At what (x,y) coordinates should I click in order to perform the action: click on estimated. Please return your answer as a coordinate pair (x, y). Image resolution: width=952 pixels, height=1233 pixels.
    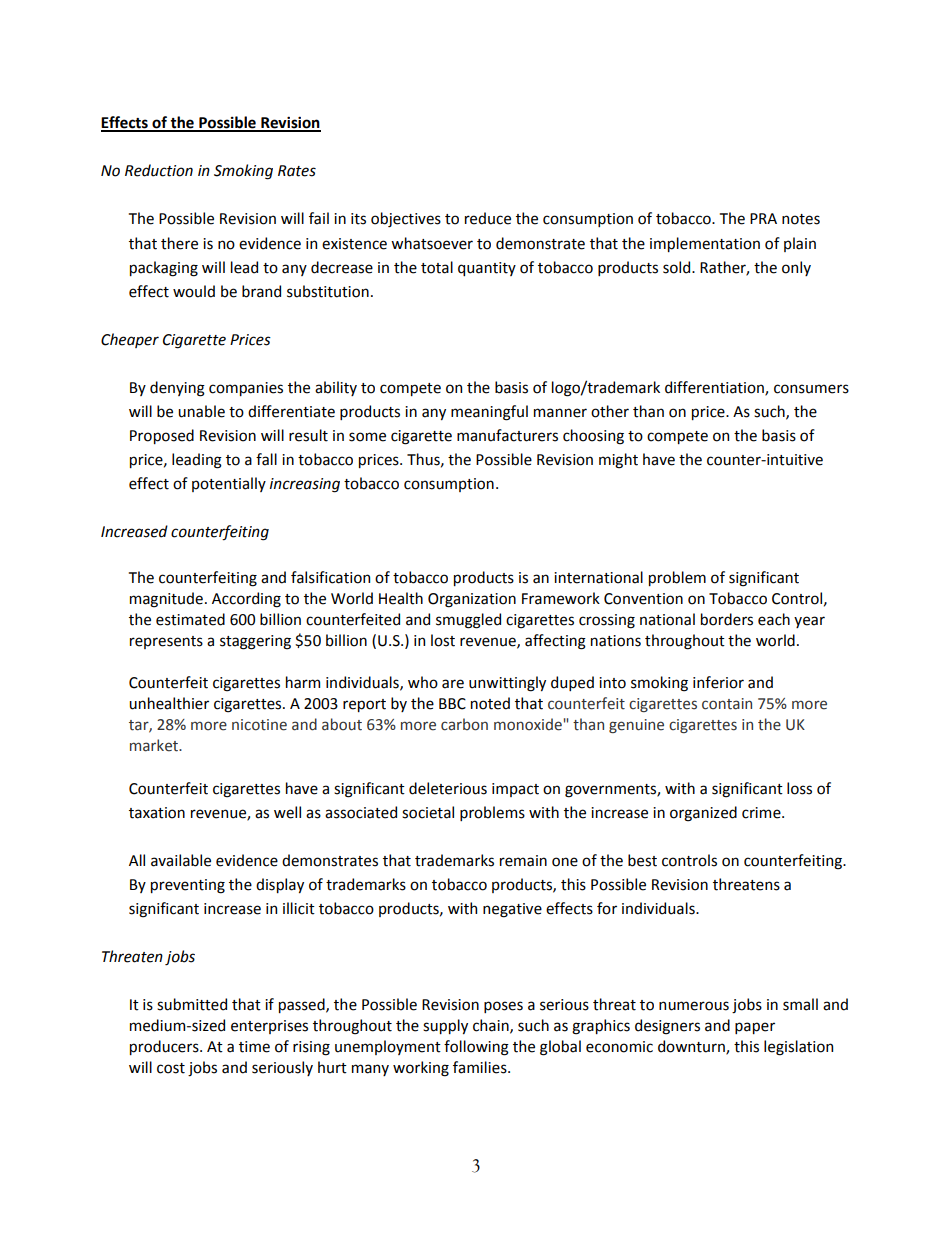
    Looking at the image, I should click on (190, 619).
